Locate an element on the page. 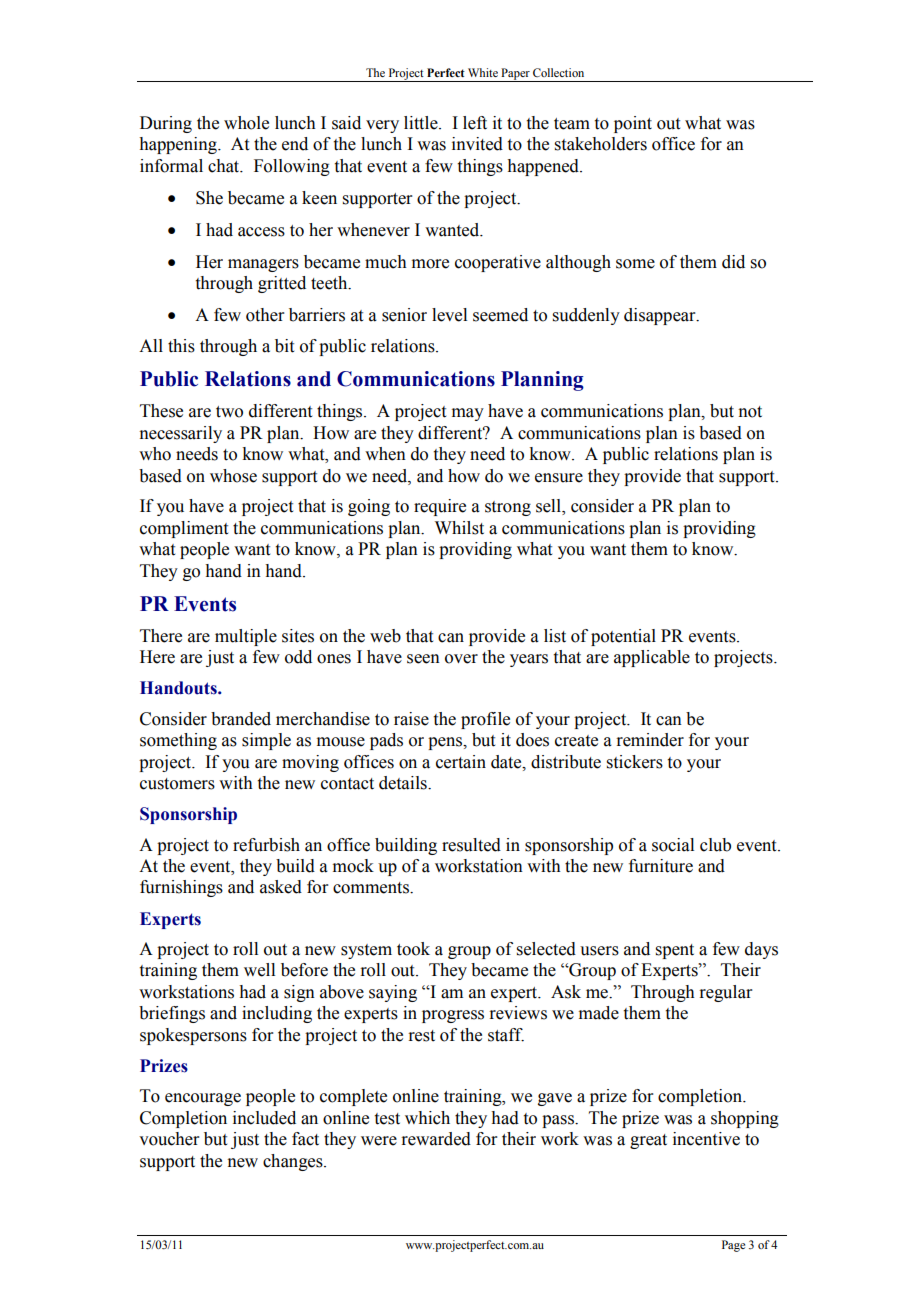  require is located at coordinates (440, 507).
